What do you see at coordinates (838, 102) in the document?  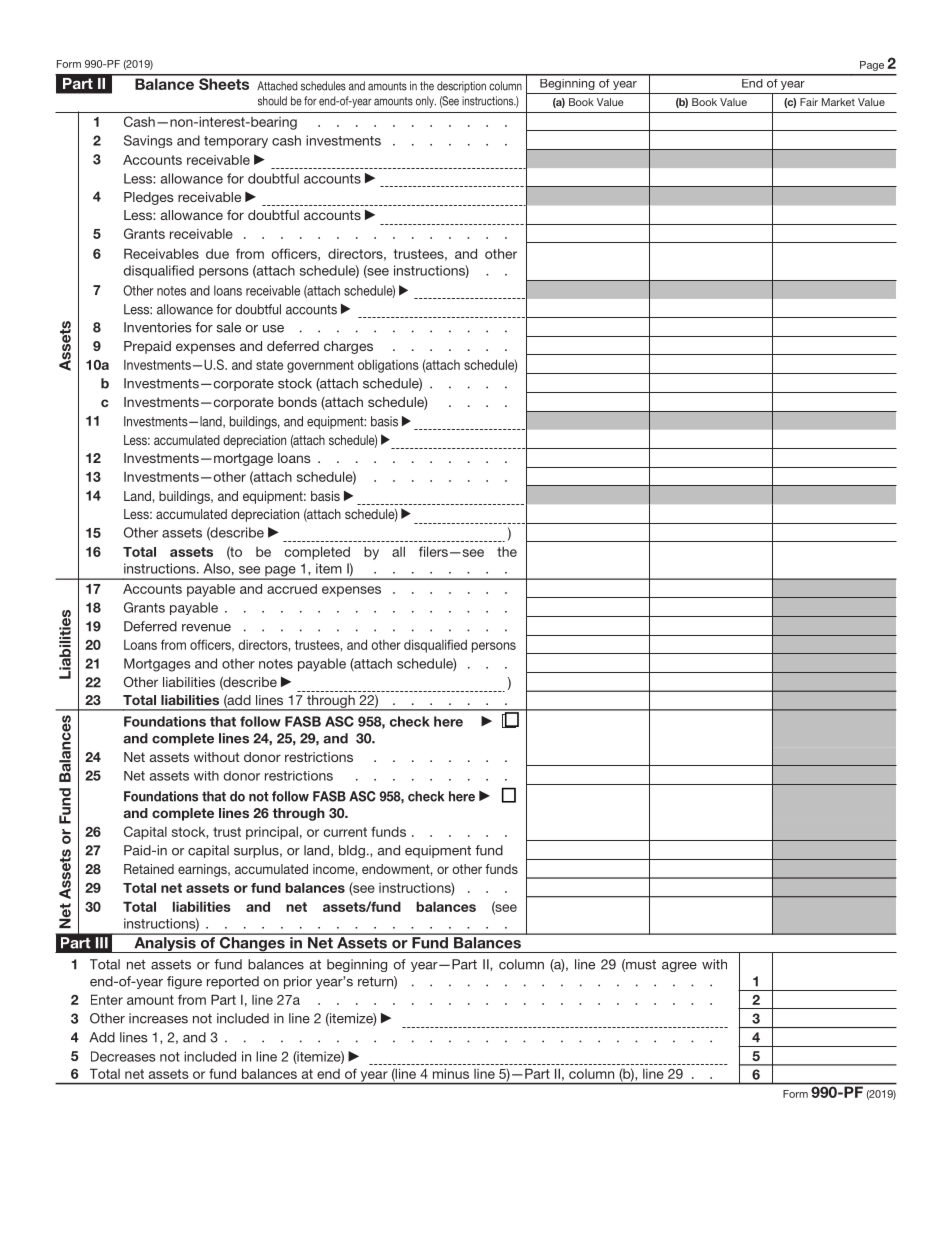 I see `Market` at bounding box center [838, 102].
